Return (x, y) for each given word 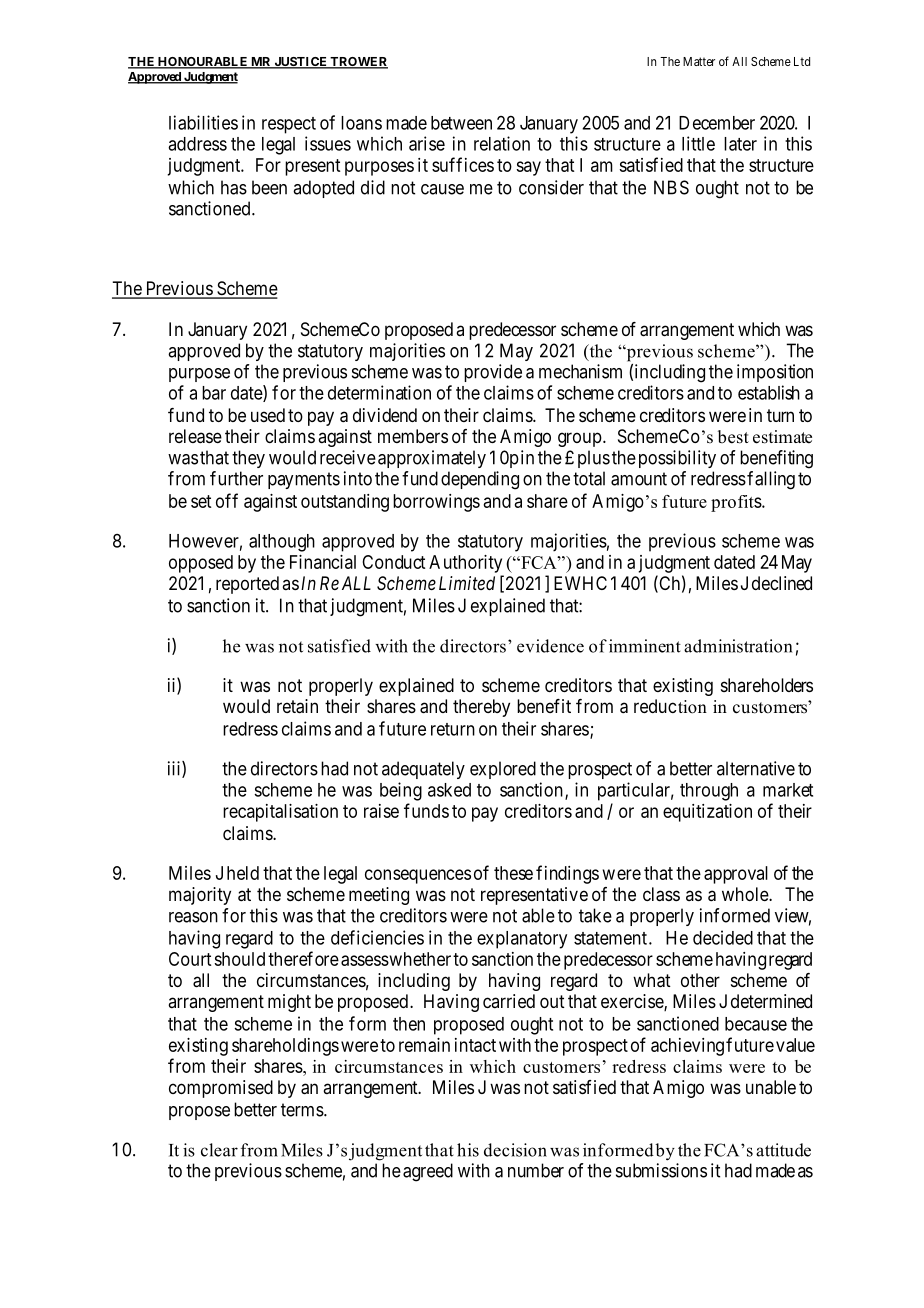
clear (219, 1150)
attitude (783, 1150)
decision (515, 1150)
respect (289, 125)
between (461, 123)
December (717, 123)
